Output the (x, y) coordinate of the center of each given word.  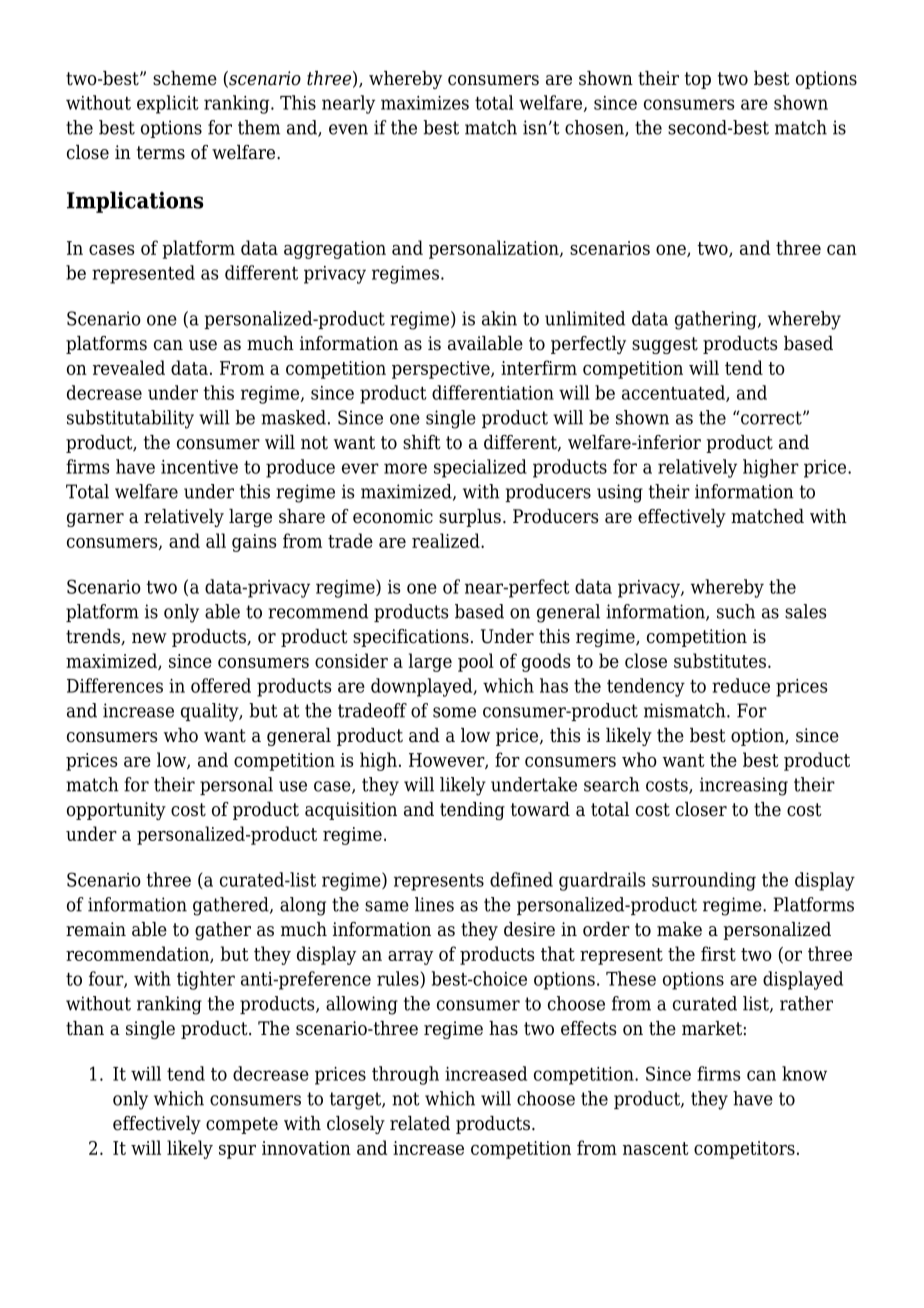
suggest (665, 345)
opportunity (116, 811)
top (698, 80)
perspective (442, 370)
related (420, 1123)
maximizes (425, 103)
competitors (744, 1150)
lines (434, 904)
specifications (411, 638)
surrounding (704, 881)
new (149, 638)
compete (242, 1125)
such (736, 611)
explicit (168, 104)
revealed (129, 367)
